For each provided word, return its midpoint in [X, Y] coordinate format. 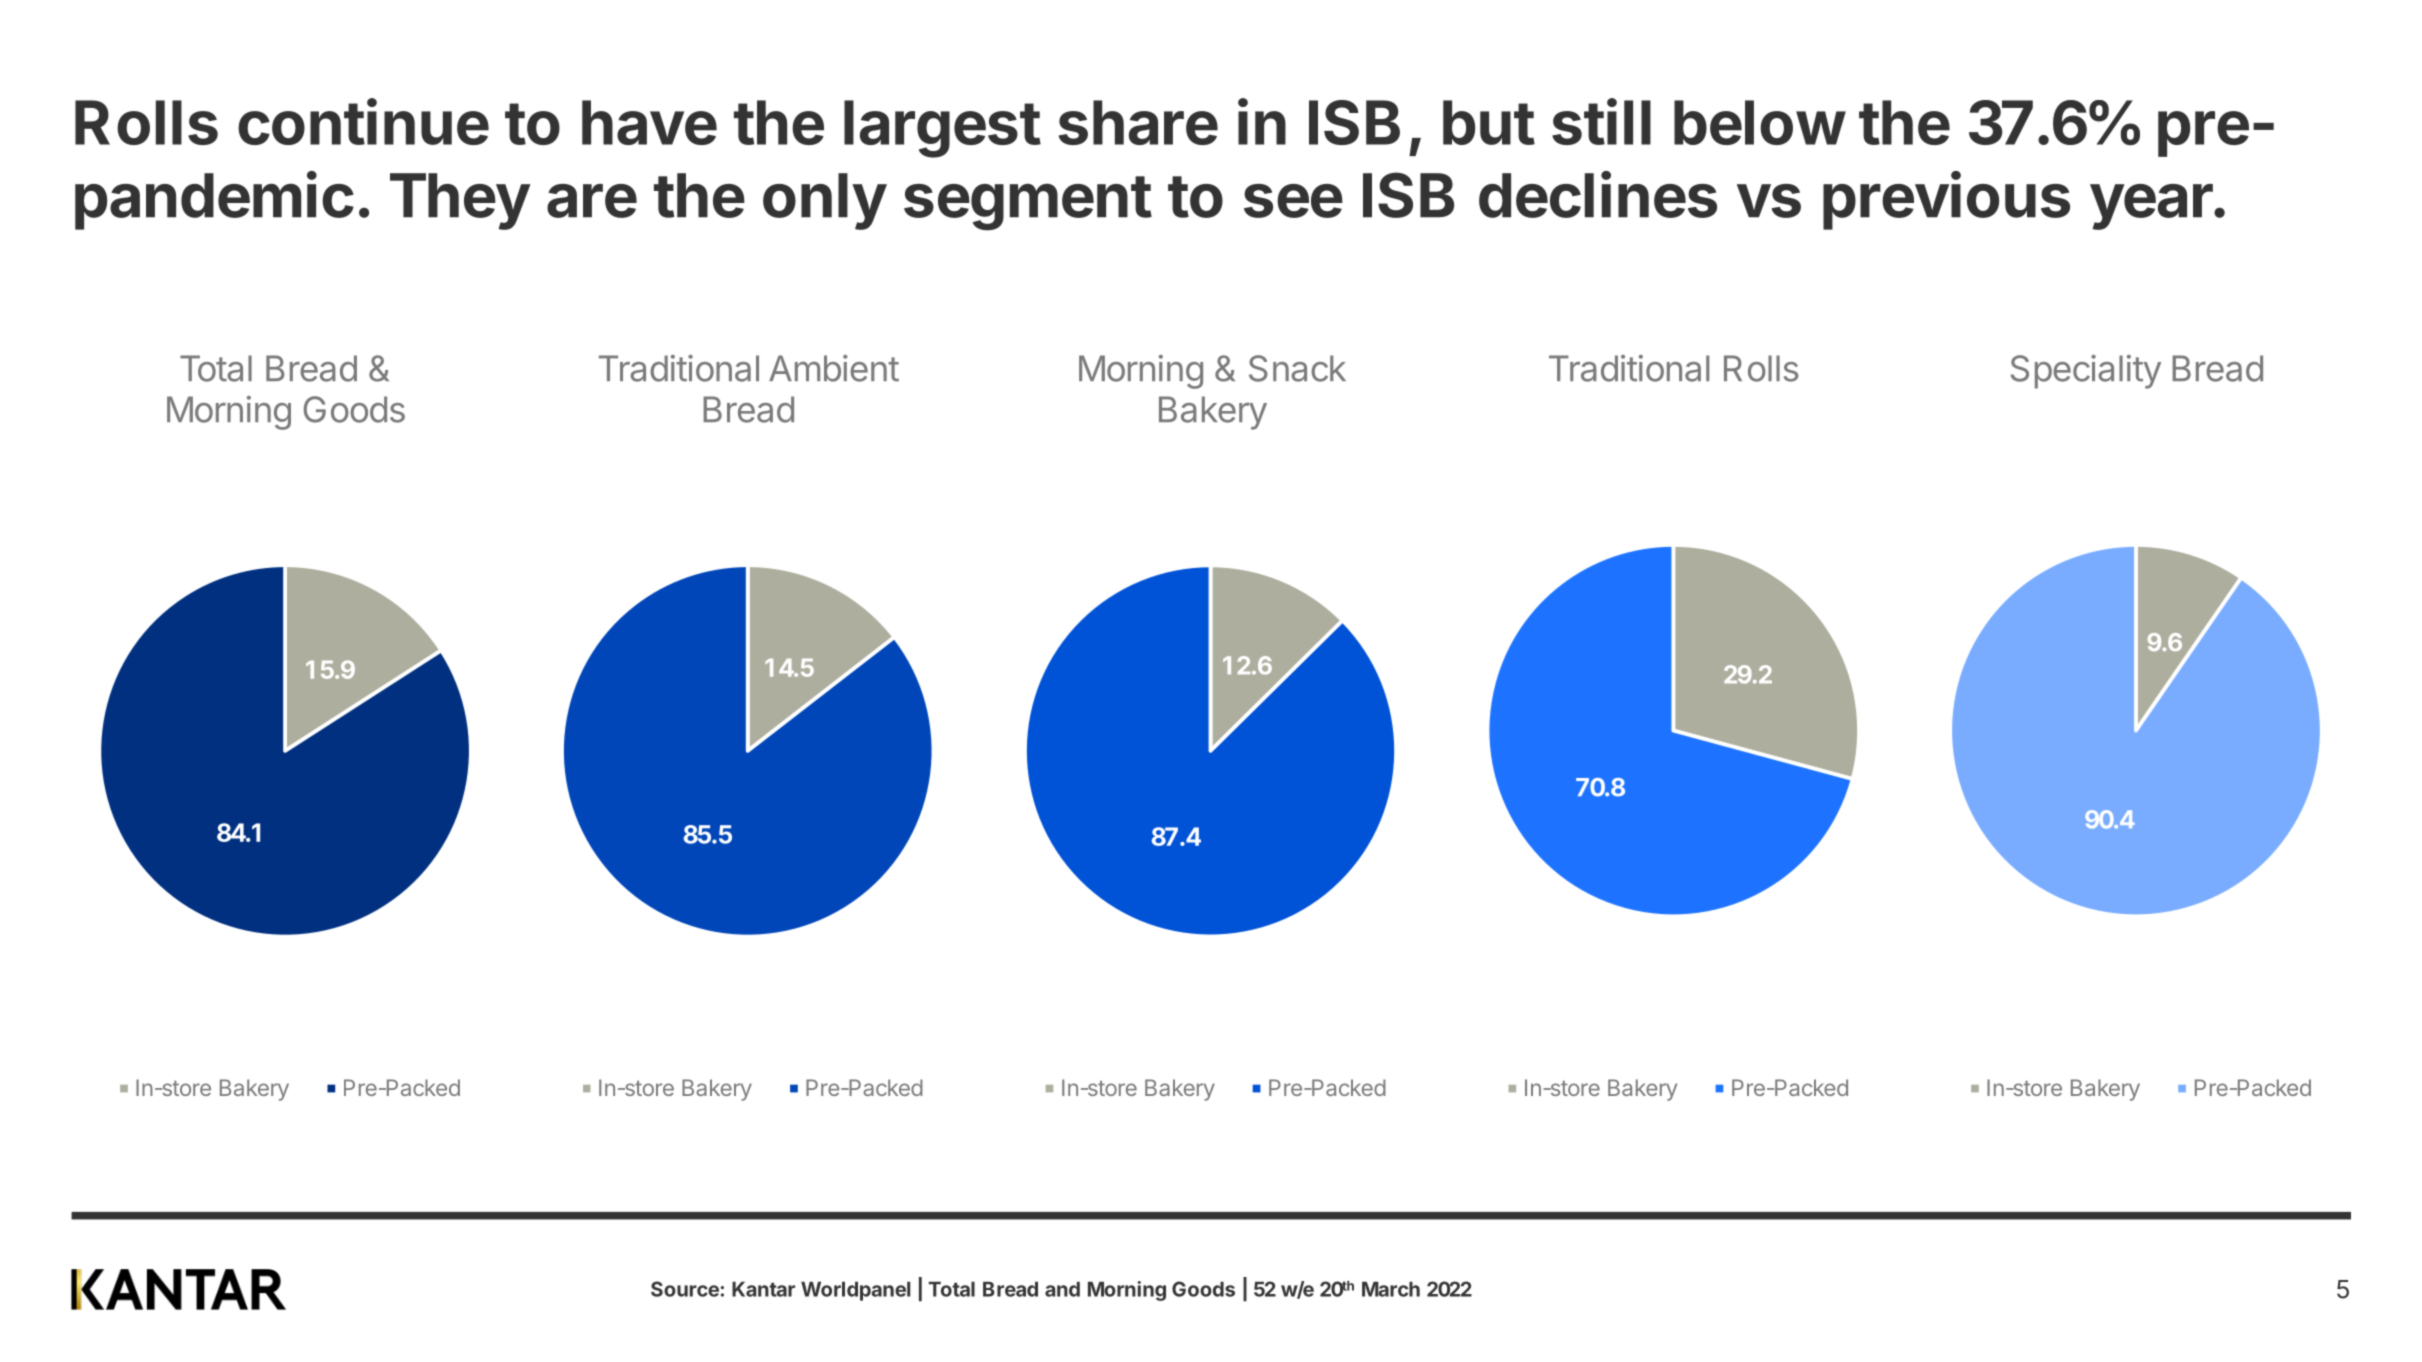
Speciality [2086, 372]
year [2151, 207]
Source [685, 1289]
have [649, 122]
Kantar [763, 1289]
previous [1946, 200]
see [1293, 201]
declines [1598, 194]
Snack [1297, 368]
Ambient [834, 368]
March [1391, 1289]
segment [1028, 203]
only [825, 201]
